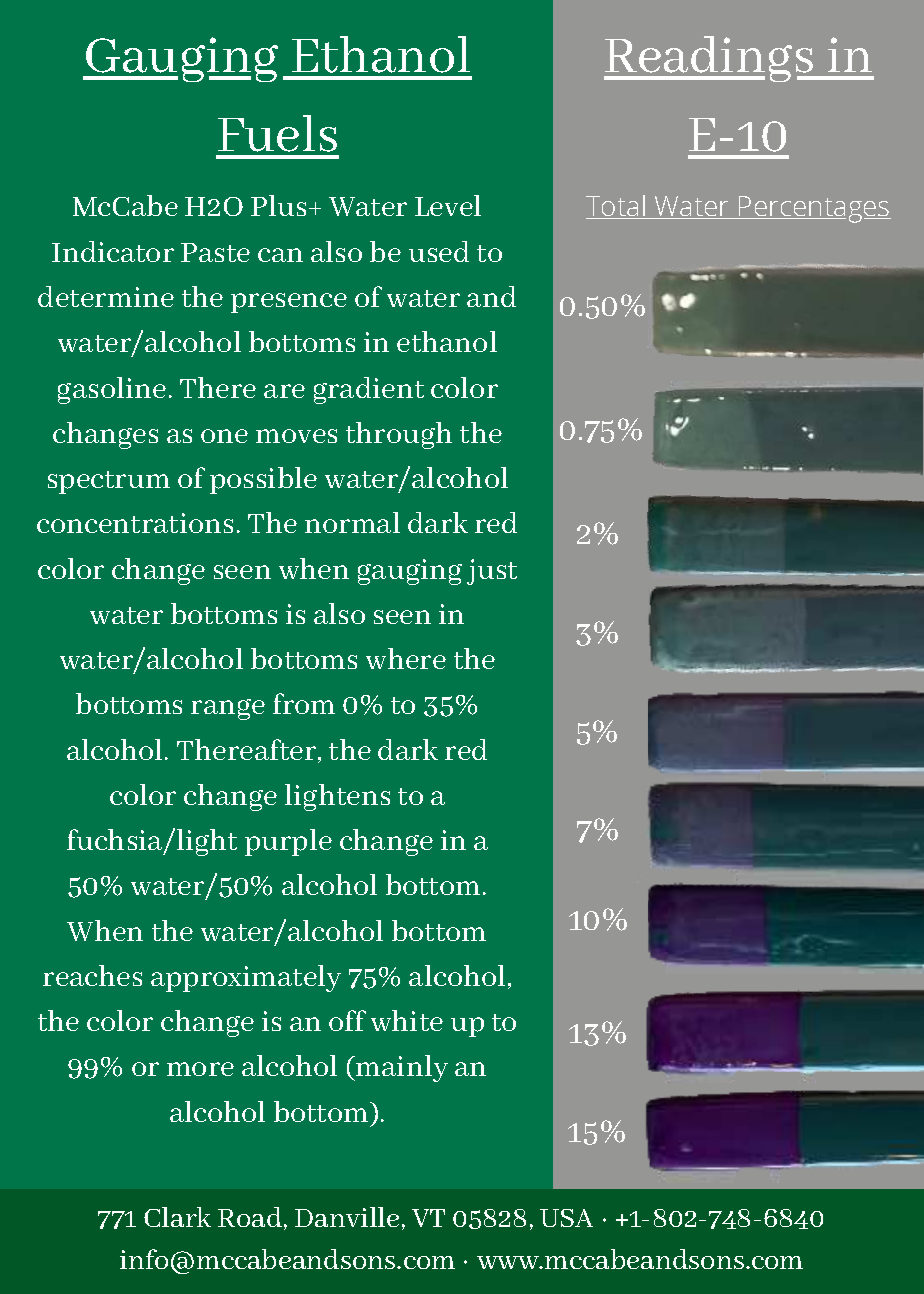 Image resolution: width=924 pixels, height=1294 pixels. What do you see at coordinates (177, 1217) in the screenshot?
I see `Clark` at bounding box center [177, 1217].
